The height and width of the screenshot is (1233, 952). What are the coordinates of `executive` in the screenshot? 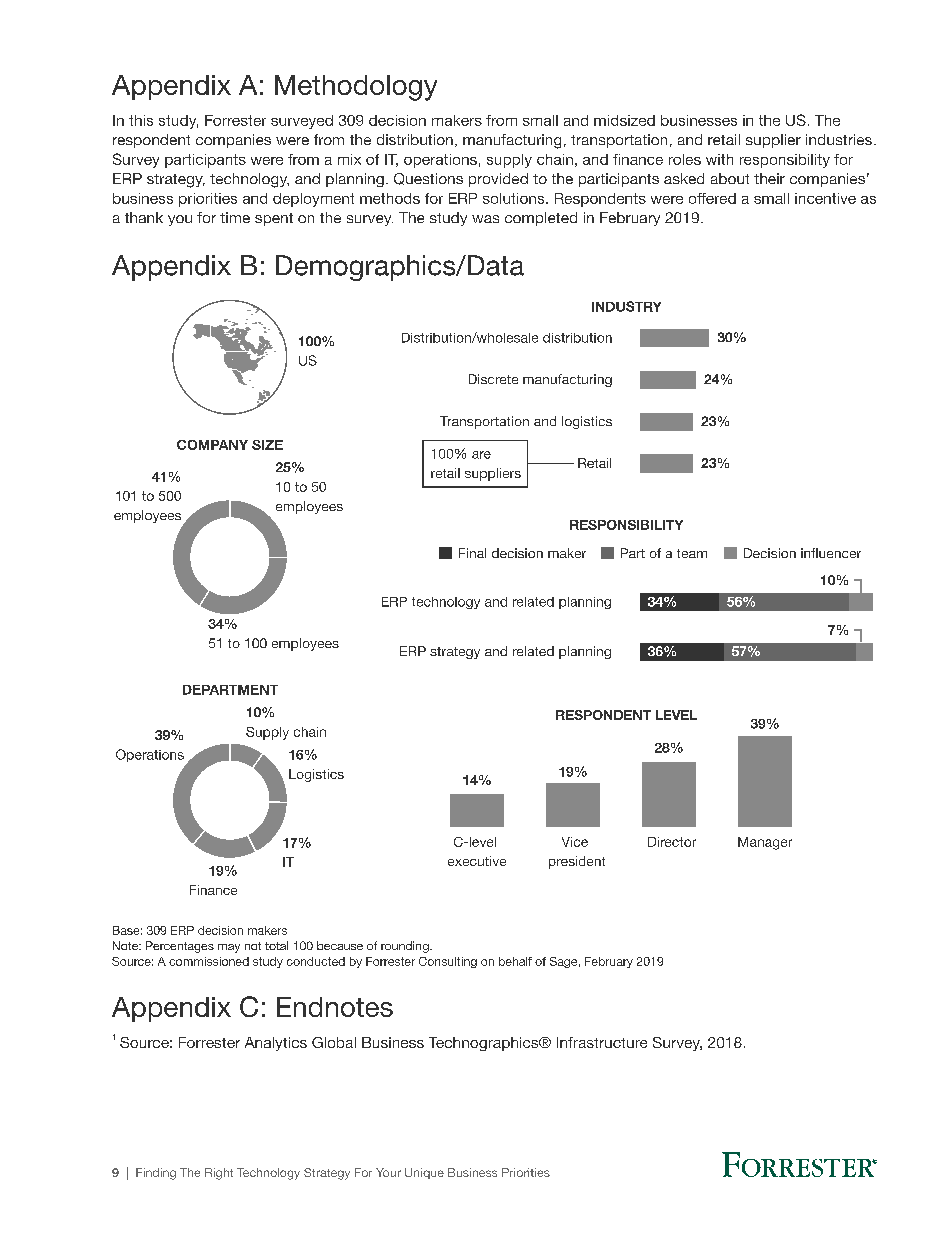 It's located at (477, 861).
